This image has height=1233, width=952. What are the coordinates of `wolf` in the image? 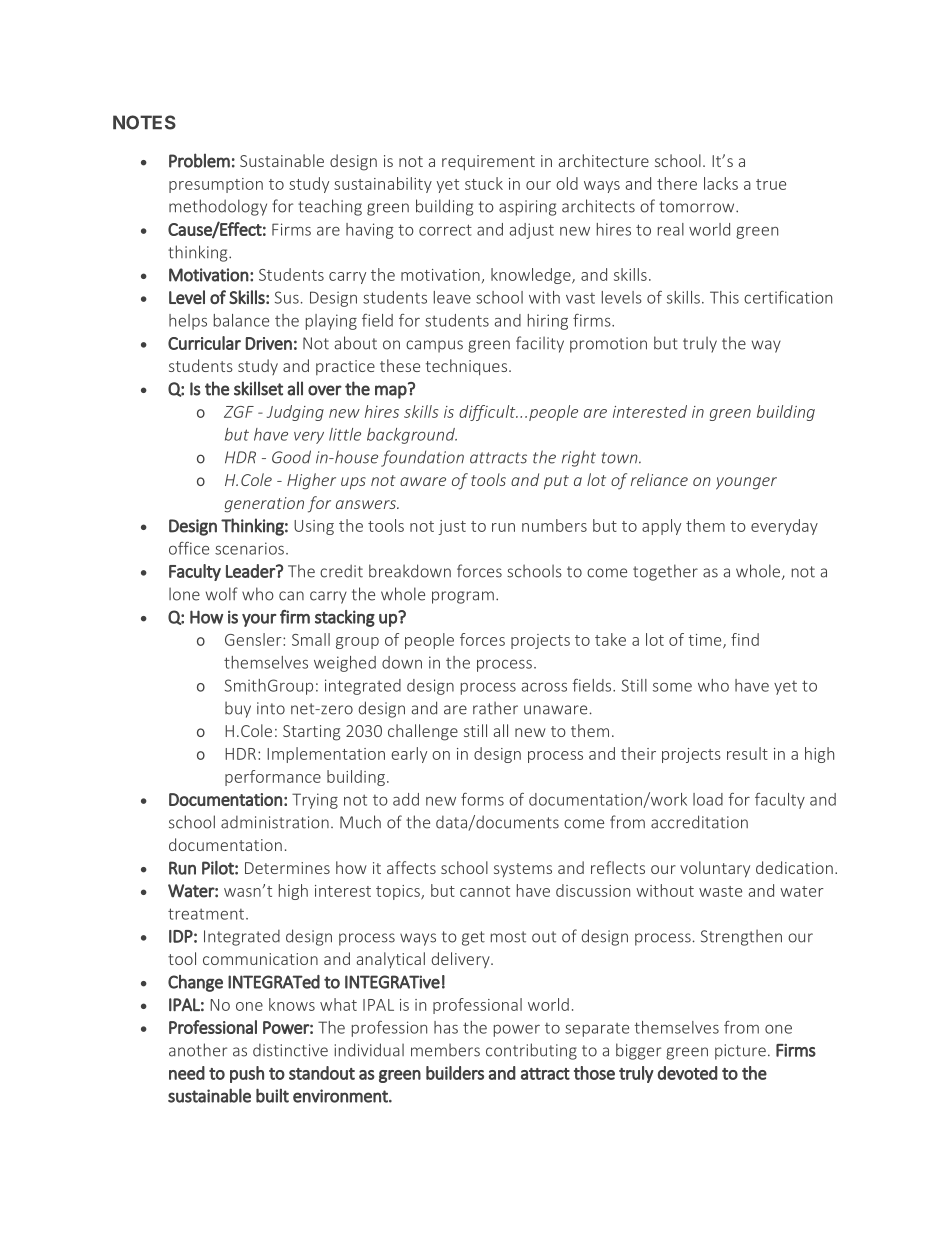 It's located at (222, 594).
